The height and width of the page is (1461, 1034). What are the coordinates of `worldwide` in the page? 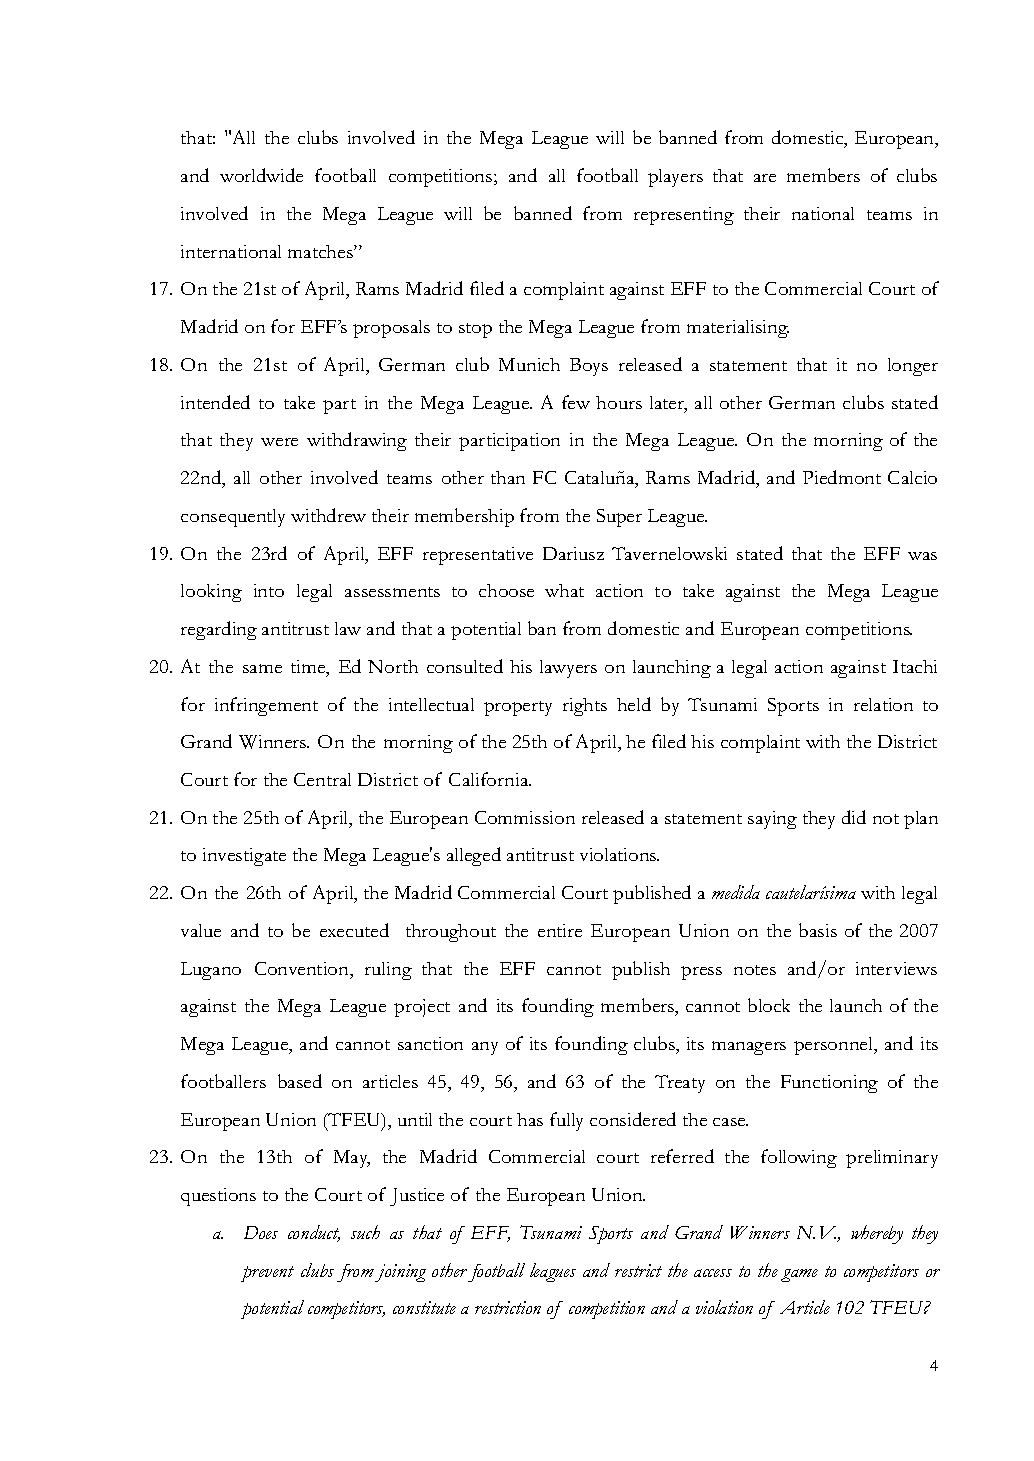 It's located at (261, 175).
